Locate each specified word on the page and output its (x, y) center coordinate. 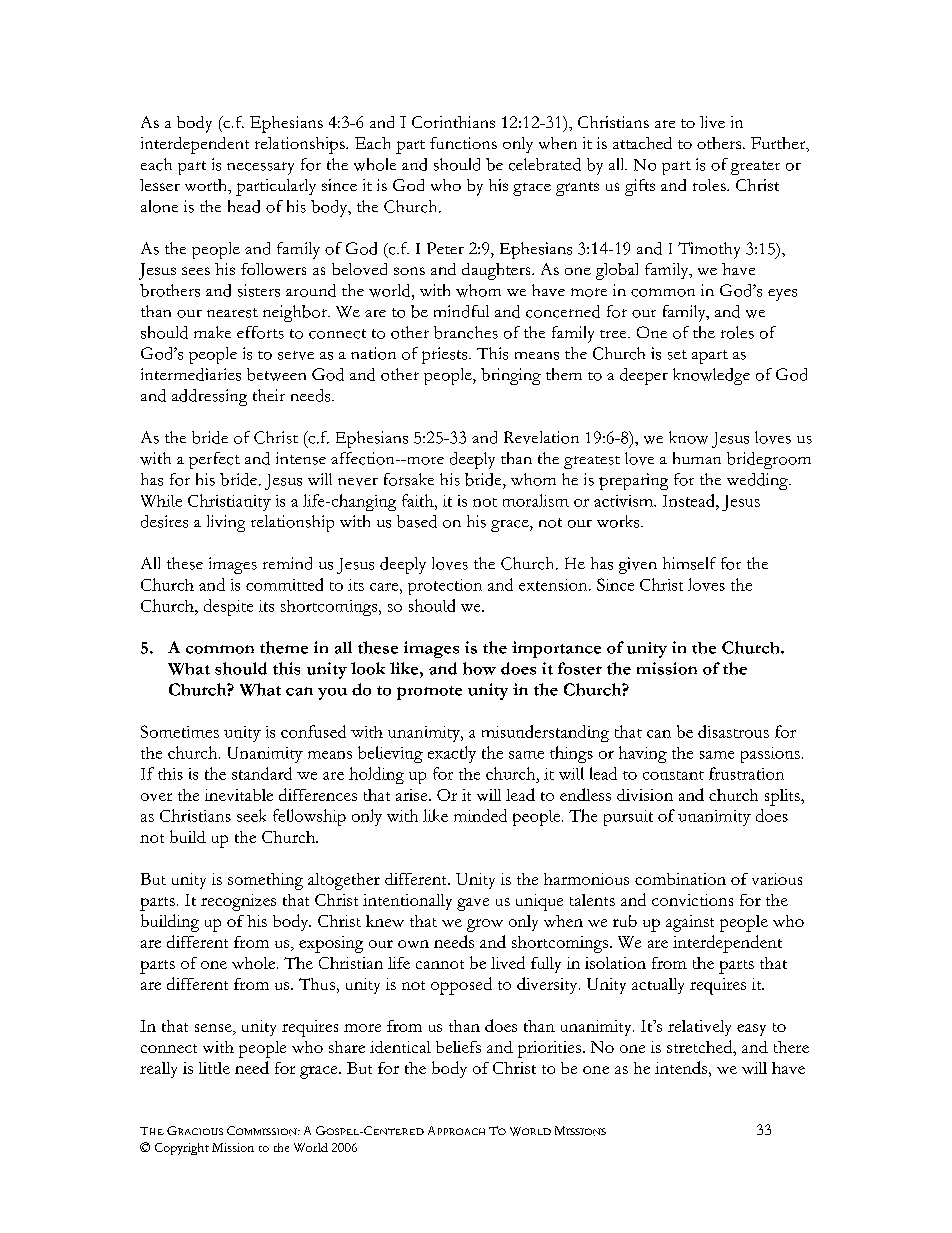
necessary (260, 168)
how (479, 668)
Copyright (182, 1149)
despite (228, 607)
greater (755, 168)
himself (689, 563)
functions (463, 143)
